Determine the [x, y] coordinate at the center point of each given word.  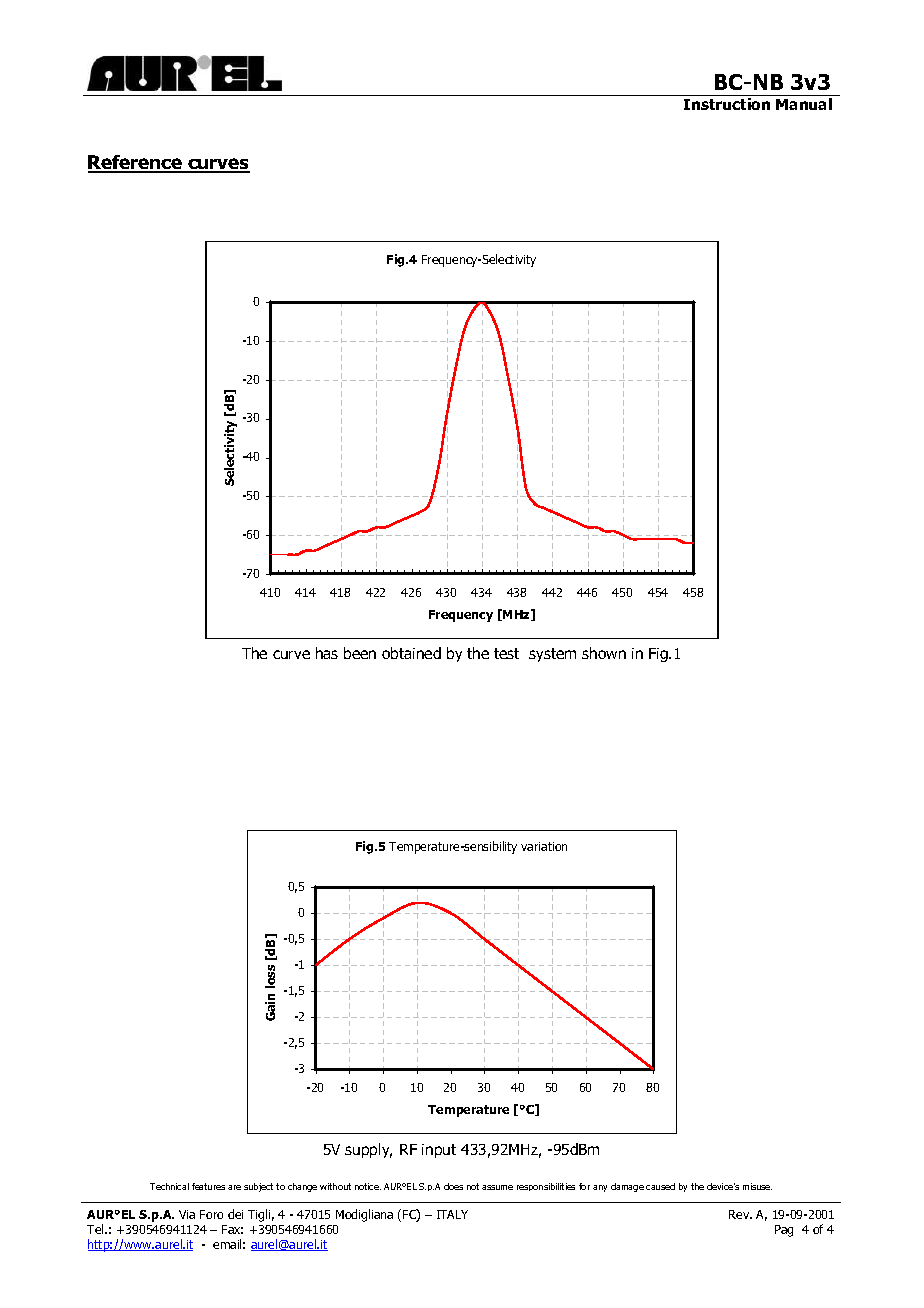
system [552, 655]
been [360, 653]
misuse [757, 1186]
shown [604, 653]
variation [544, 846]
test [506, 653]
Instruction [727, 104]
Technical [169, 1186]
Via [187, 1214]
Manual [804, 104]
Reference [136, 163]
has [327, 653]
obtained [411, 653]
